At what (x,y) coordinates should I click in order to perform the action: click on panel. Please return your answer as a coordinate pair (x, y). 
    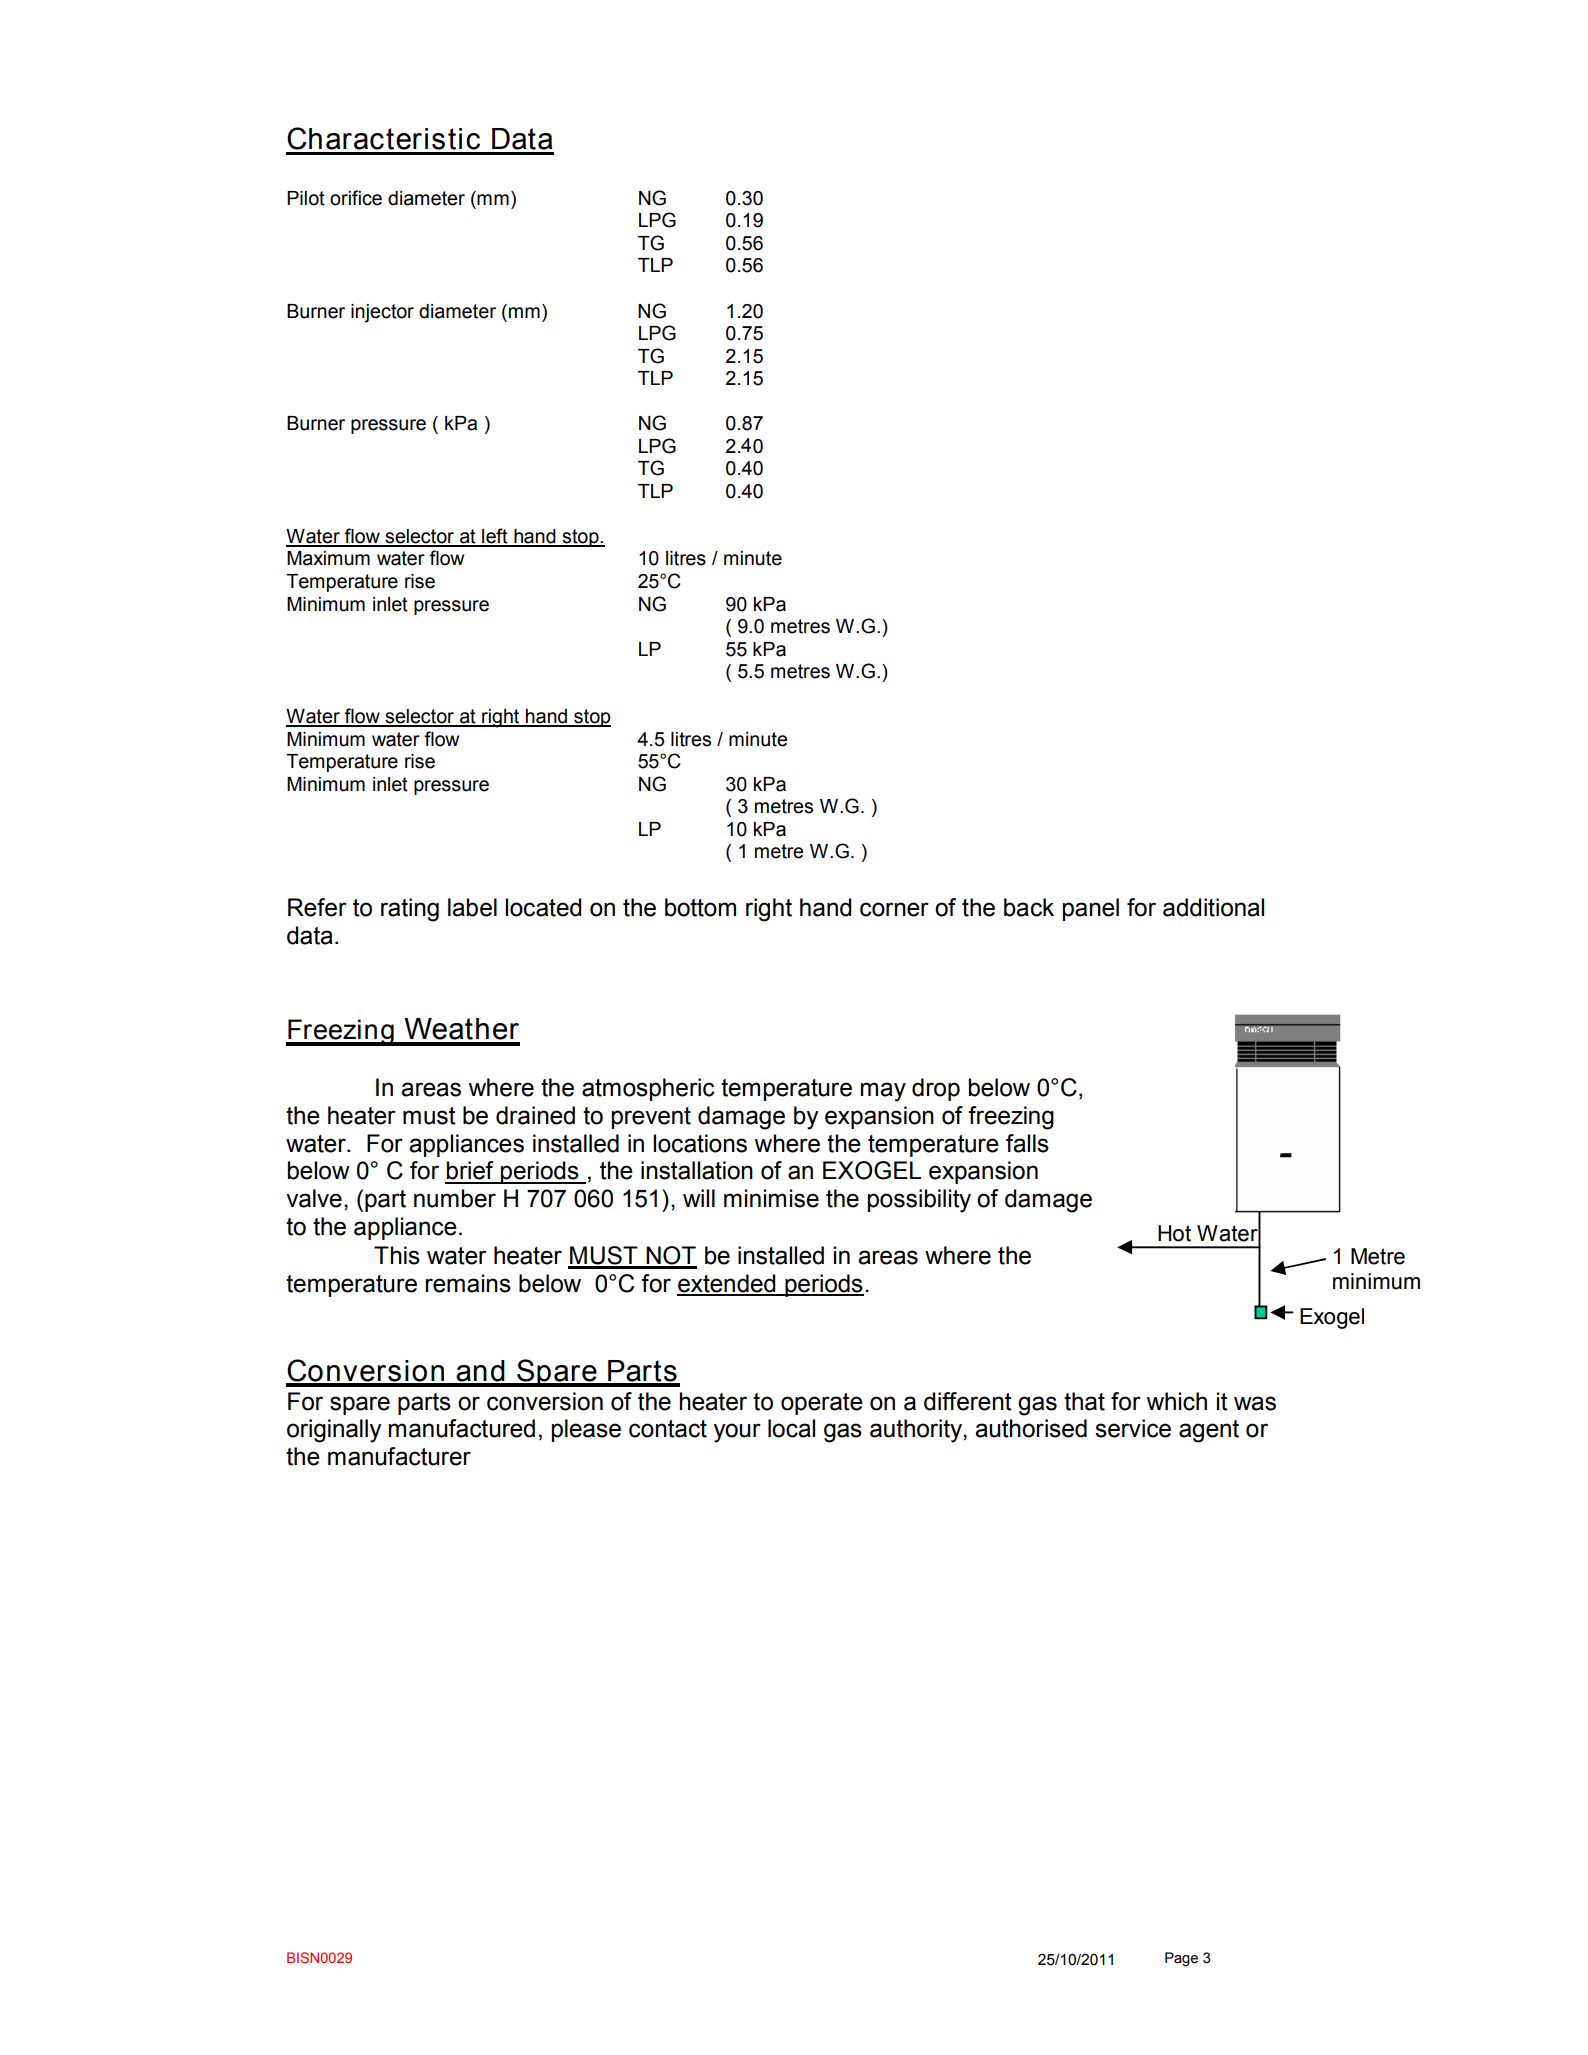
    Looking at the image, I should click on (1091, 909).
